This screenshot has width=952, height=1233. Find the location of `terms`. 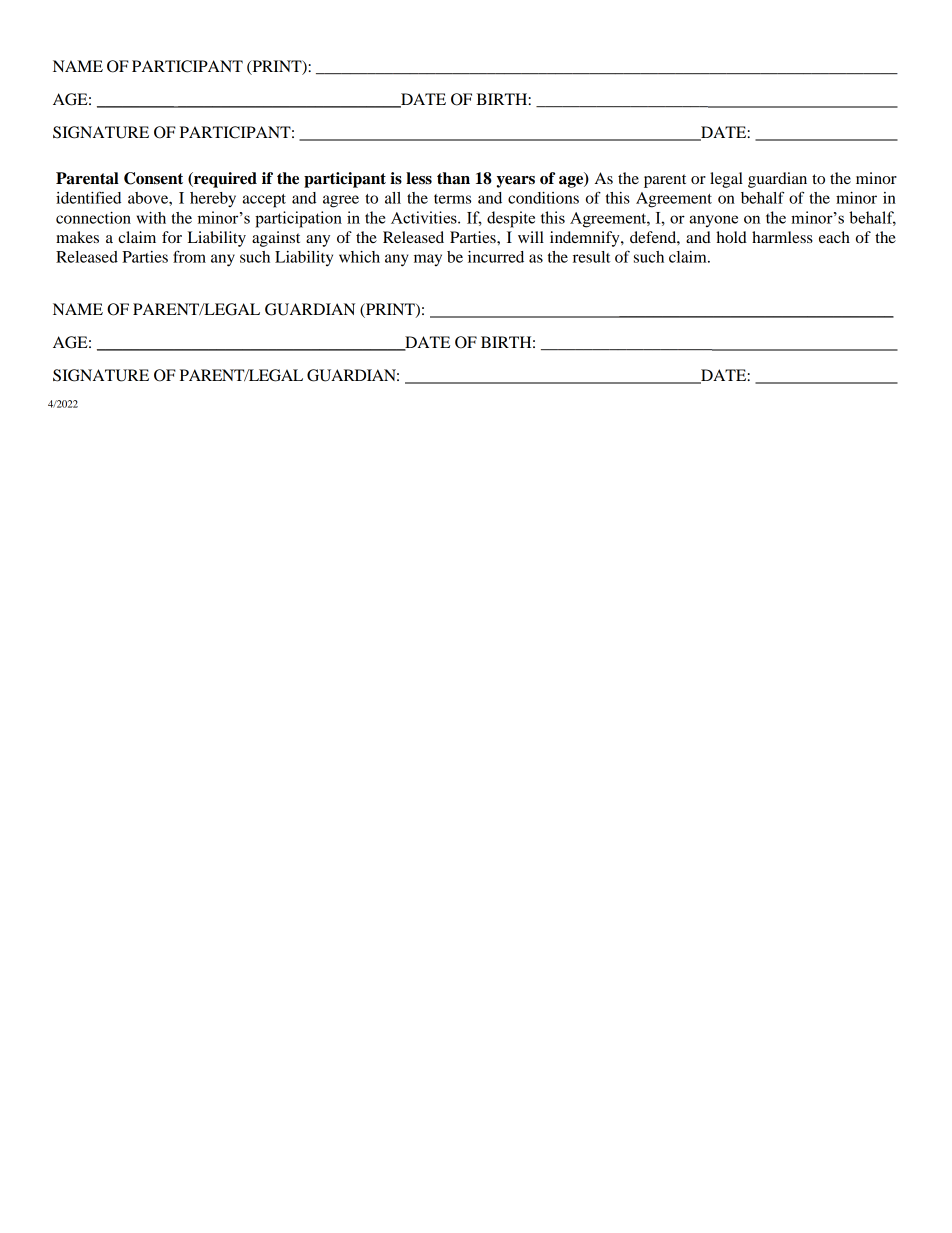

terms is located at coordinates (452, 199).
